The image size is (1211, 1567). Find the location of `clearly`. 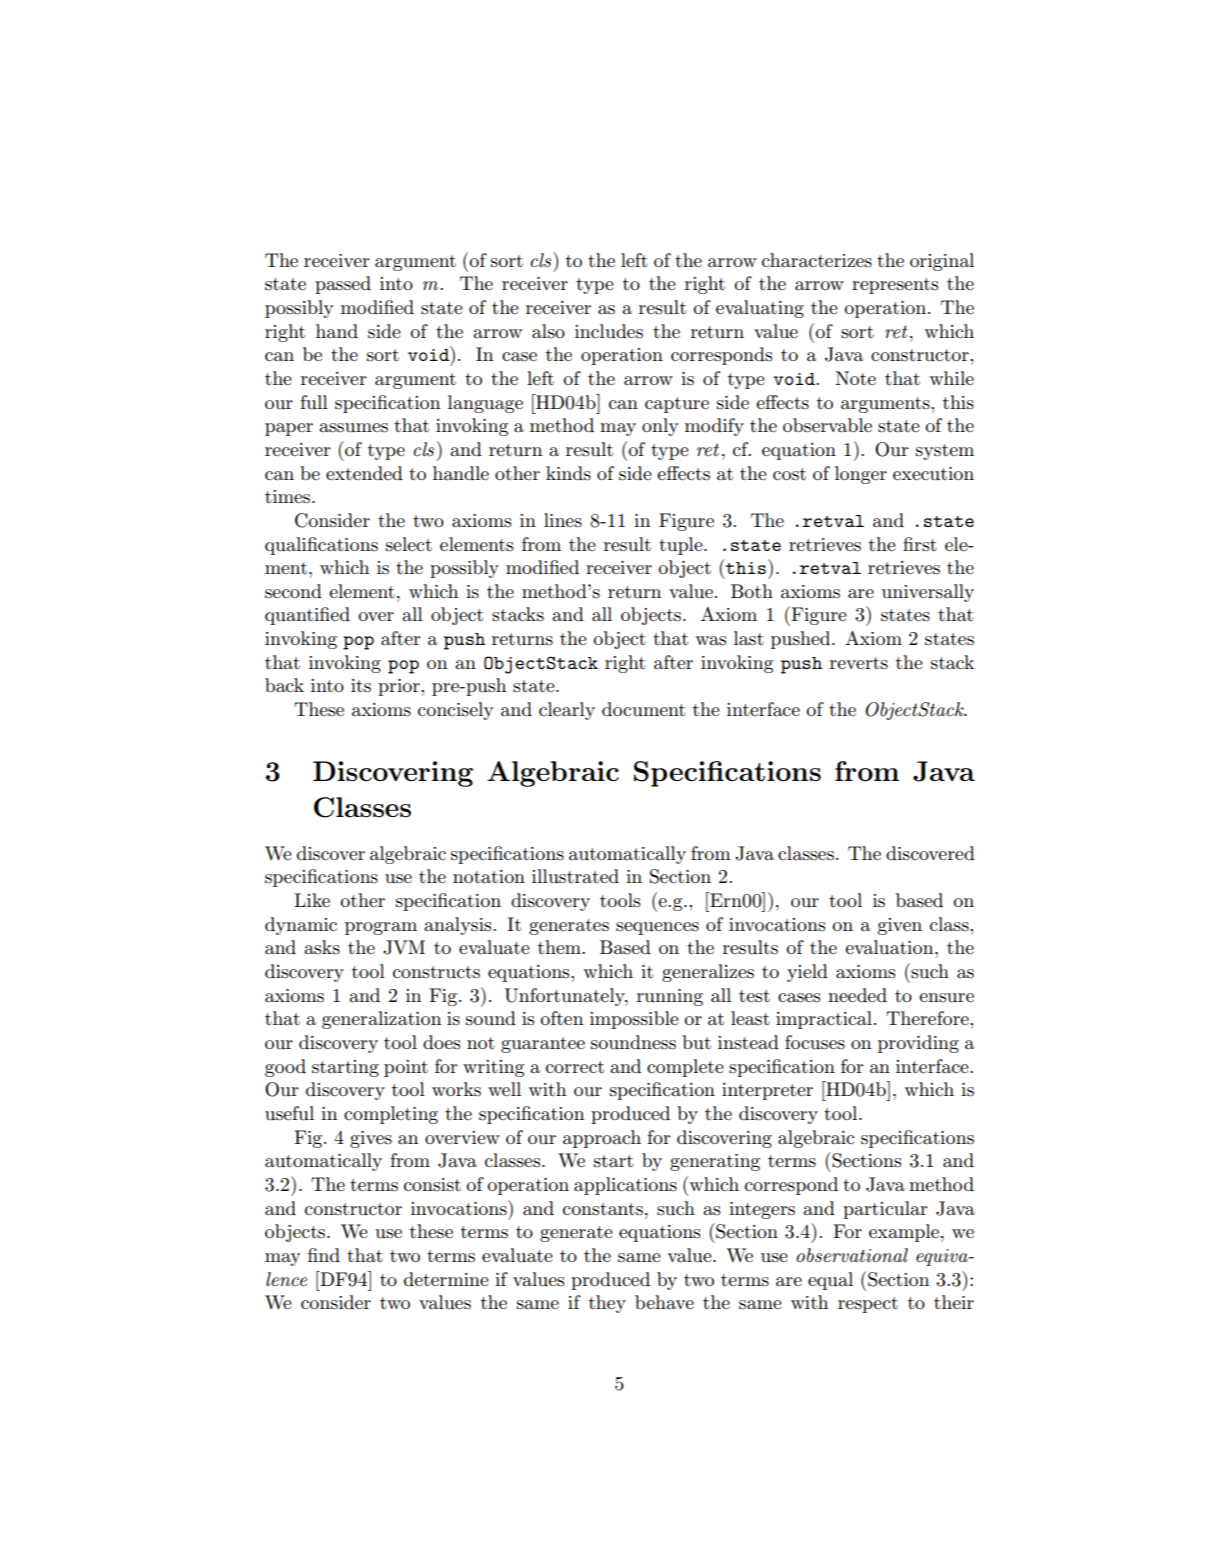

clearly is located at coordinates (567, 711).
